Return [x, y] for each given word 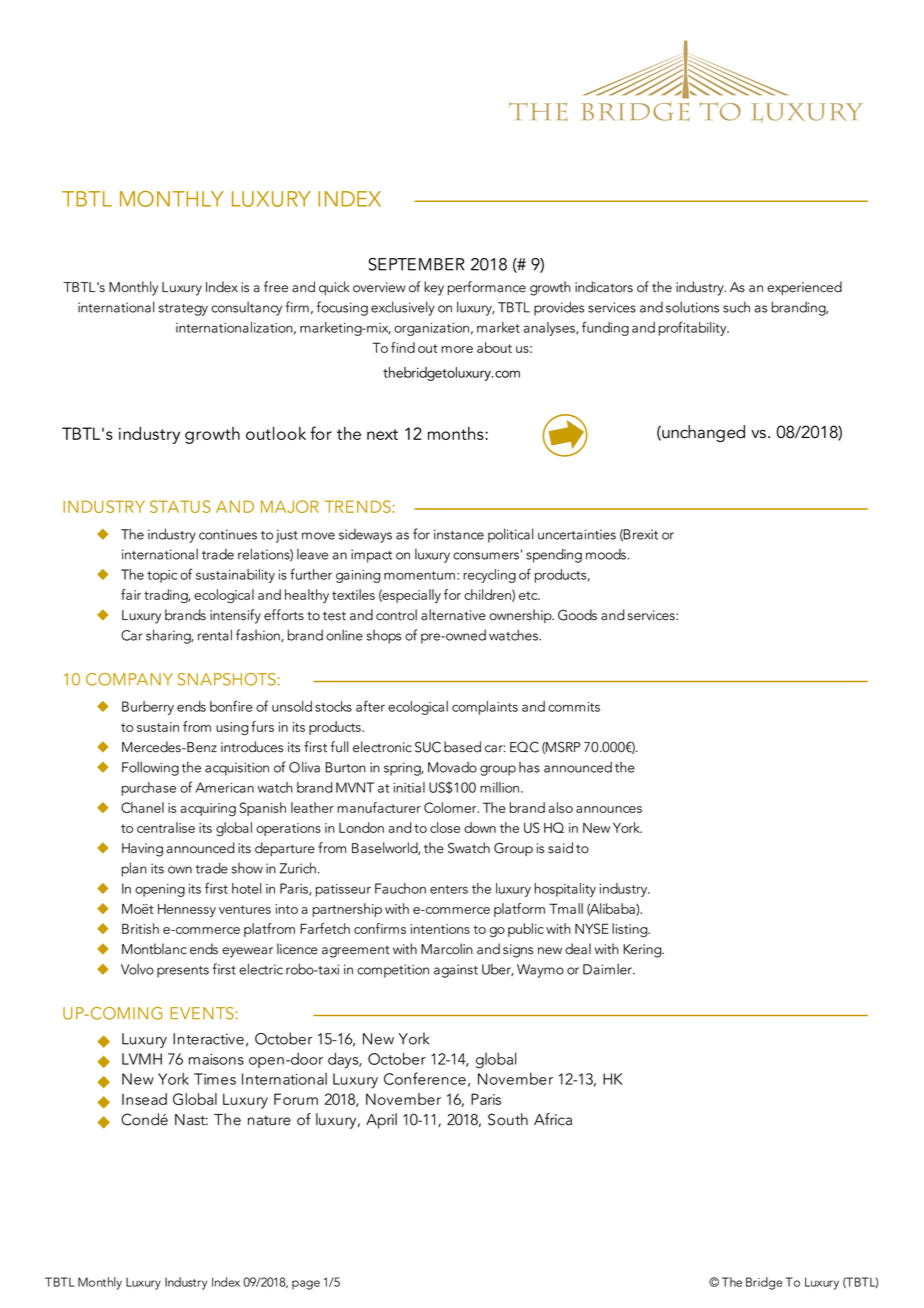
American [224, 787]
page [306, 1285]
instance [459, 534]
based [462, 747]
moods [607, 554]
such [736, 307]
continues [228, 534]
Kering [643, 951]
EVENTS [202, 1013]
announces [609, 809]
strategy [183, 310]
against [456, 971]
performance [487, 288]
